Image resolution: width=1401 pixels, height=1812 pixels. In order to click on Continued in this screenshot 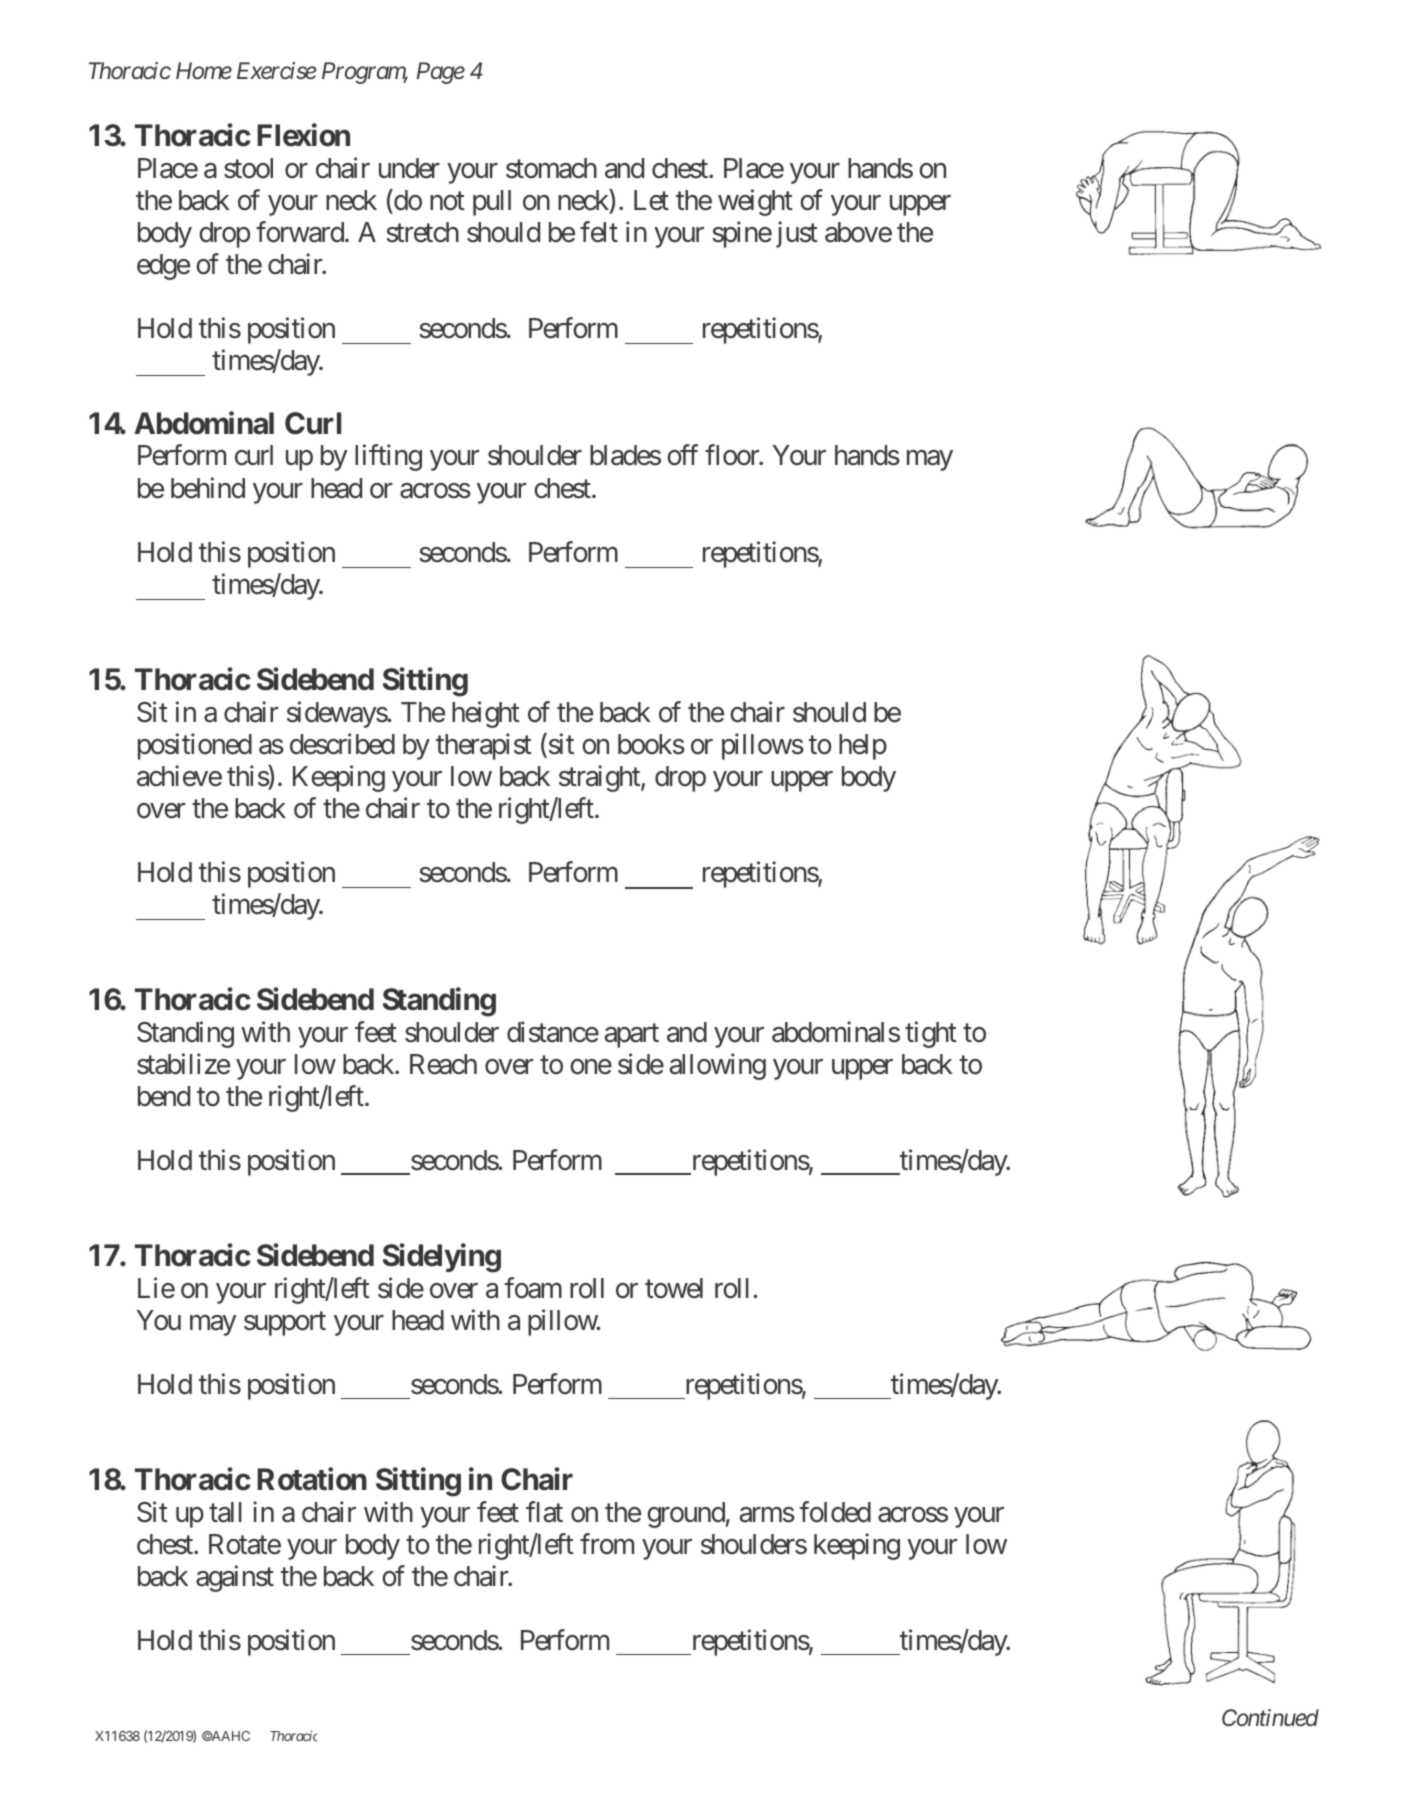, I will do `click(1270, 1717)`.
